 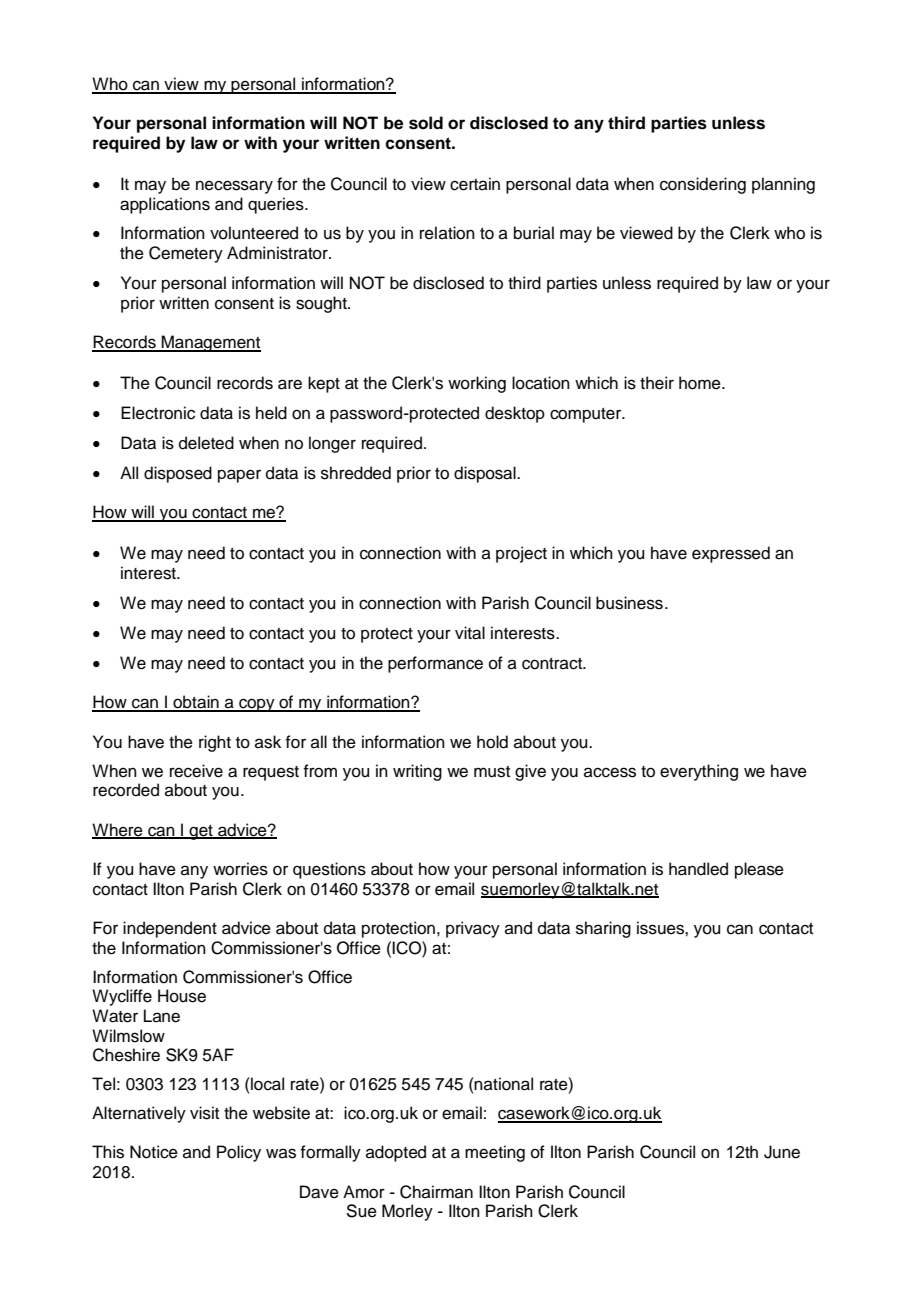 What do you see at coordinates (486, 474) in the document?
I see `disposal` at bounding box center [486, 474].
